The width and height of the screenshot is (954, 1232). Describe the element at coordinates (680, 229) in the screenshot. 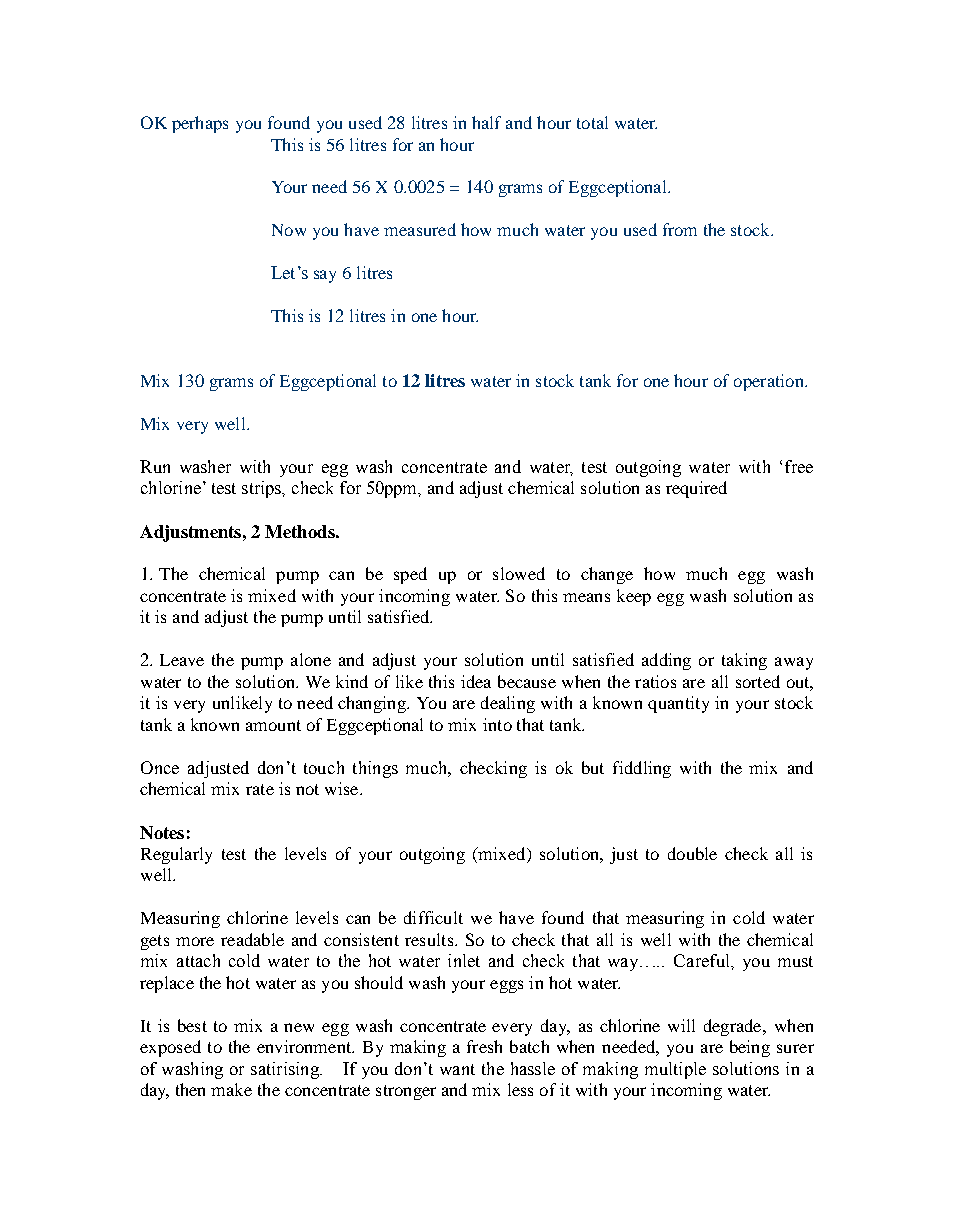

I see `from` at that location.
